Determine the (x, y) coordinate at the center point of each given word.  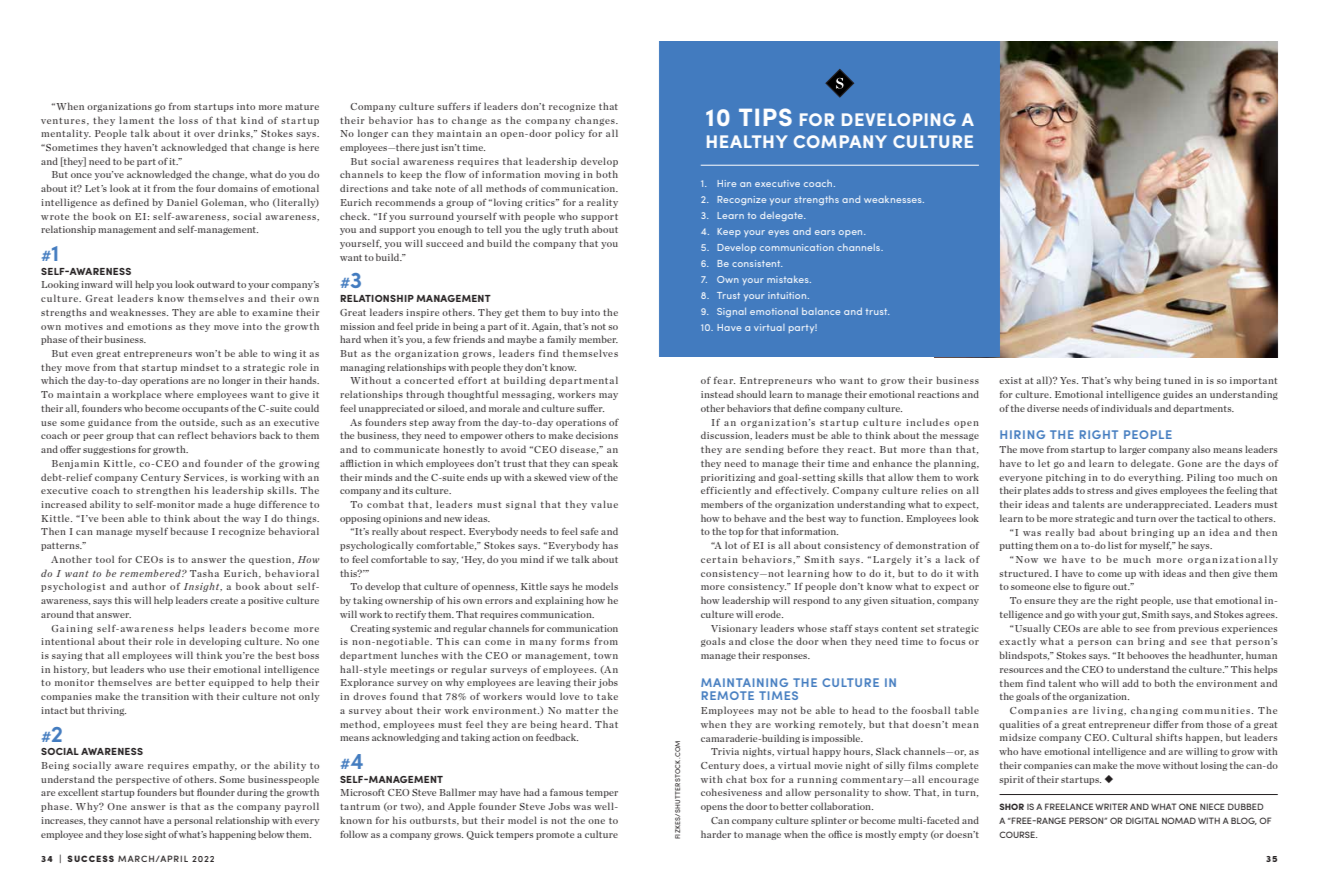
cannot (125, 821)
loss (188, 120)
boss (309, 655)
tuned (1177, 380)
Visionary (734, 629)
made (210, 504)
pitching (1066, 478)
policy (570, 134)
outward (216, 284)
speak (605, 464)
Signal (731, 312)
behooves (1148, 655)
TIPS (765, 117)
